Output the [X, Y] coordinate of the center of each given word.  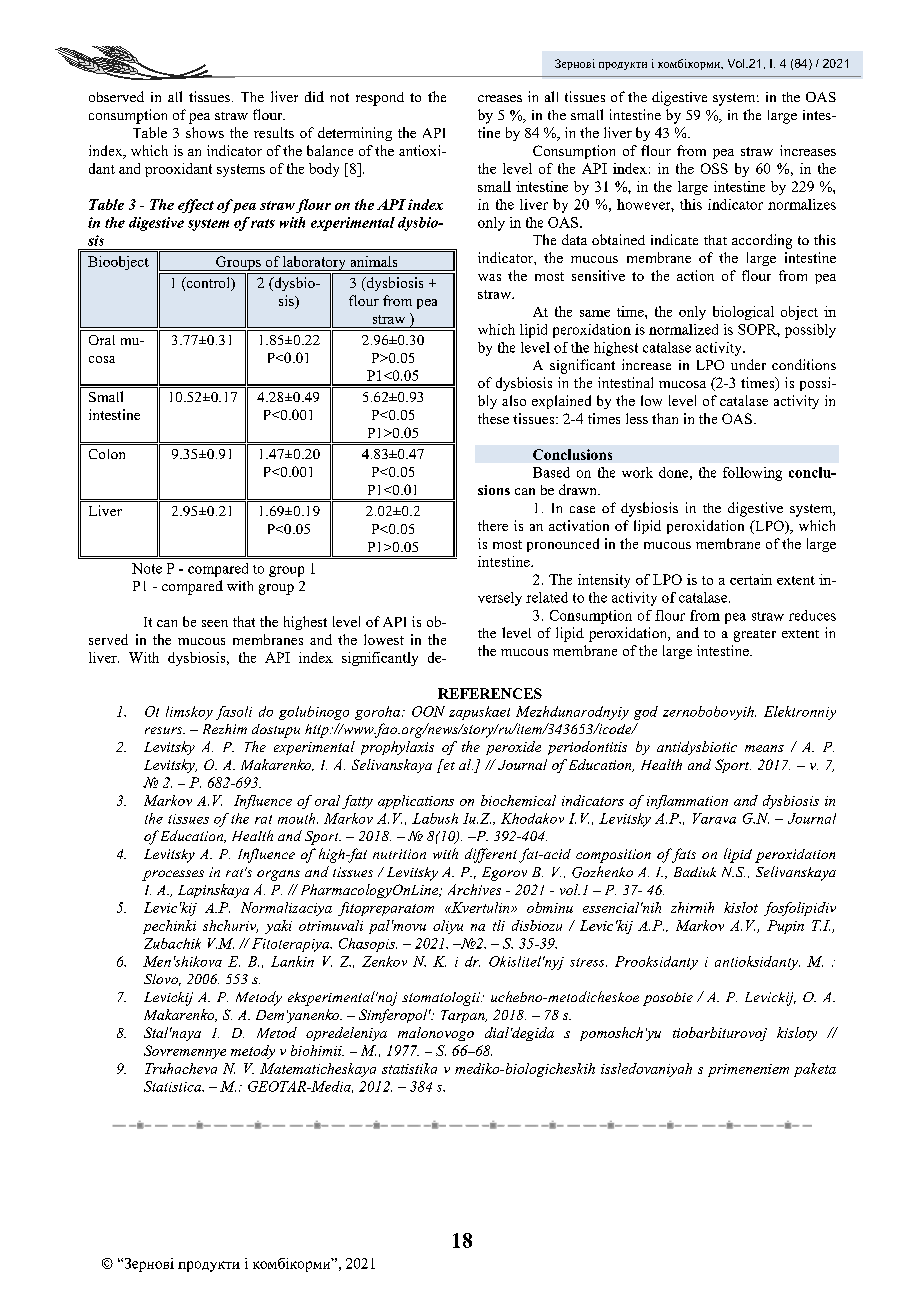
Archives [474, 889]
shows [205, 132]
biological [743, 313]
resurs [165, 730]
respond [380, 99]
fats [682, 855]
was [489, 277]
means [764, 748]
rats [263, 223]
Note [147, 568]
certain [751, 579]
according [762, 241]
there [493, 525]
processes [173, 875]
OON [428, 711]
